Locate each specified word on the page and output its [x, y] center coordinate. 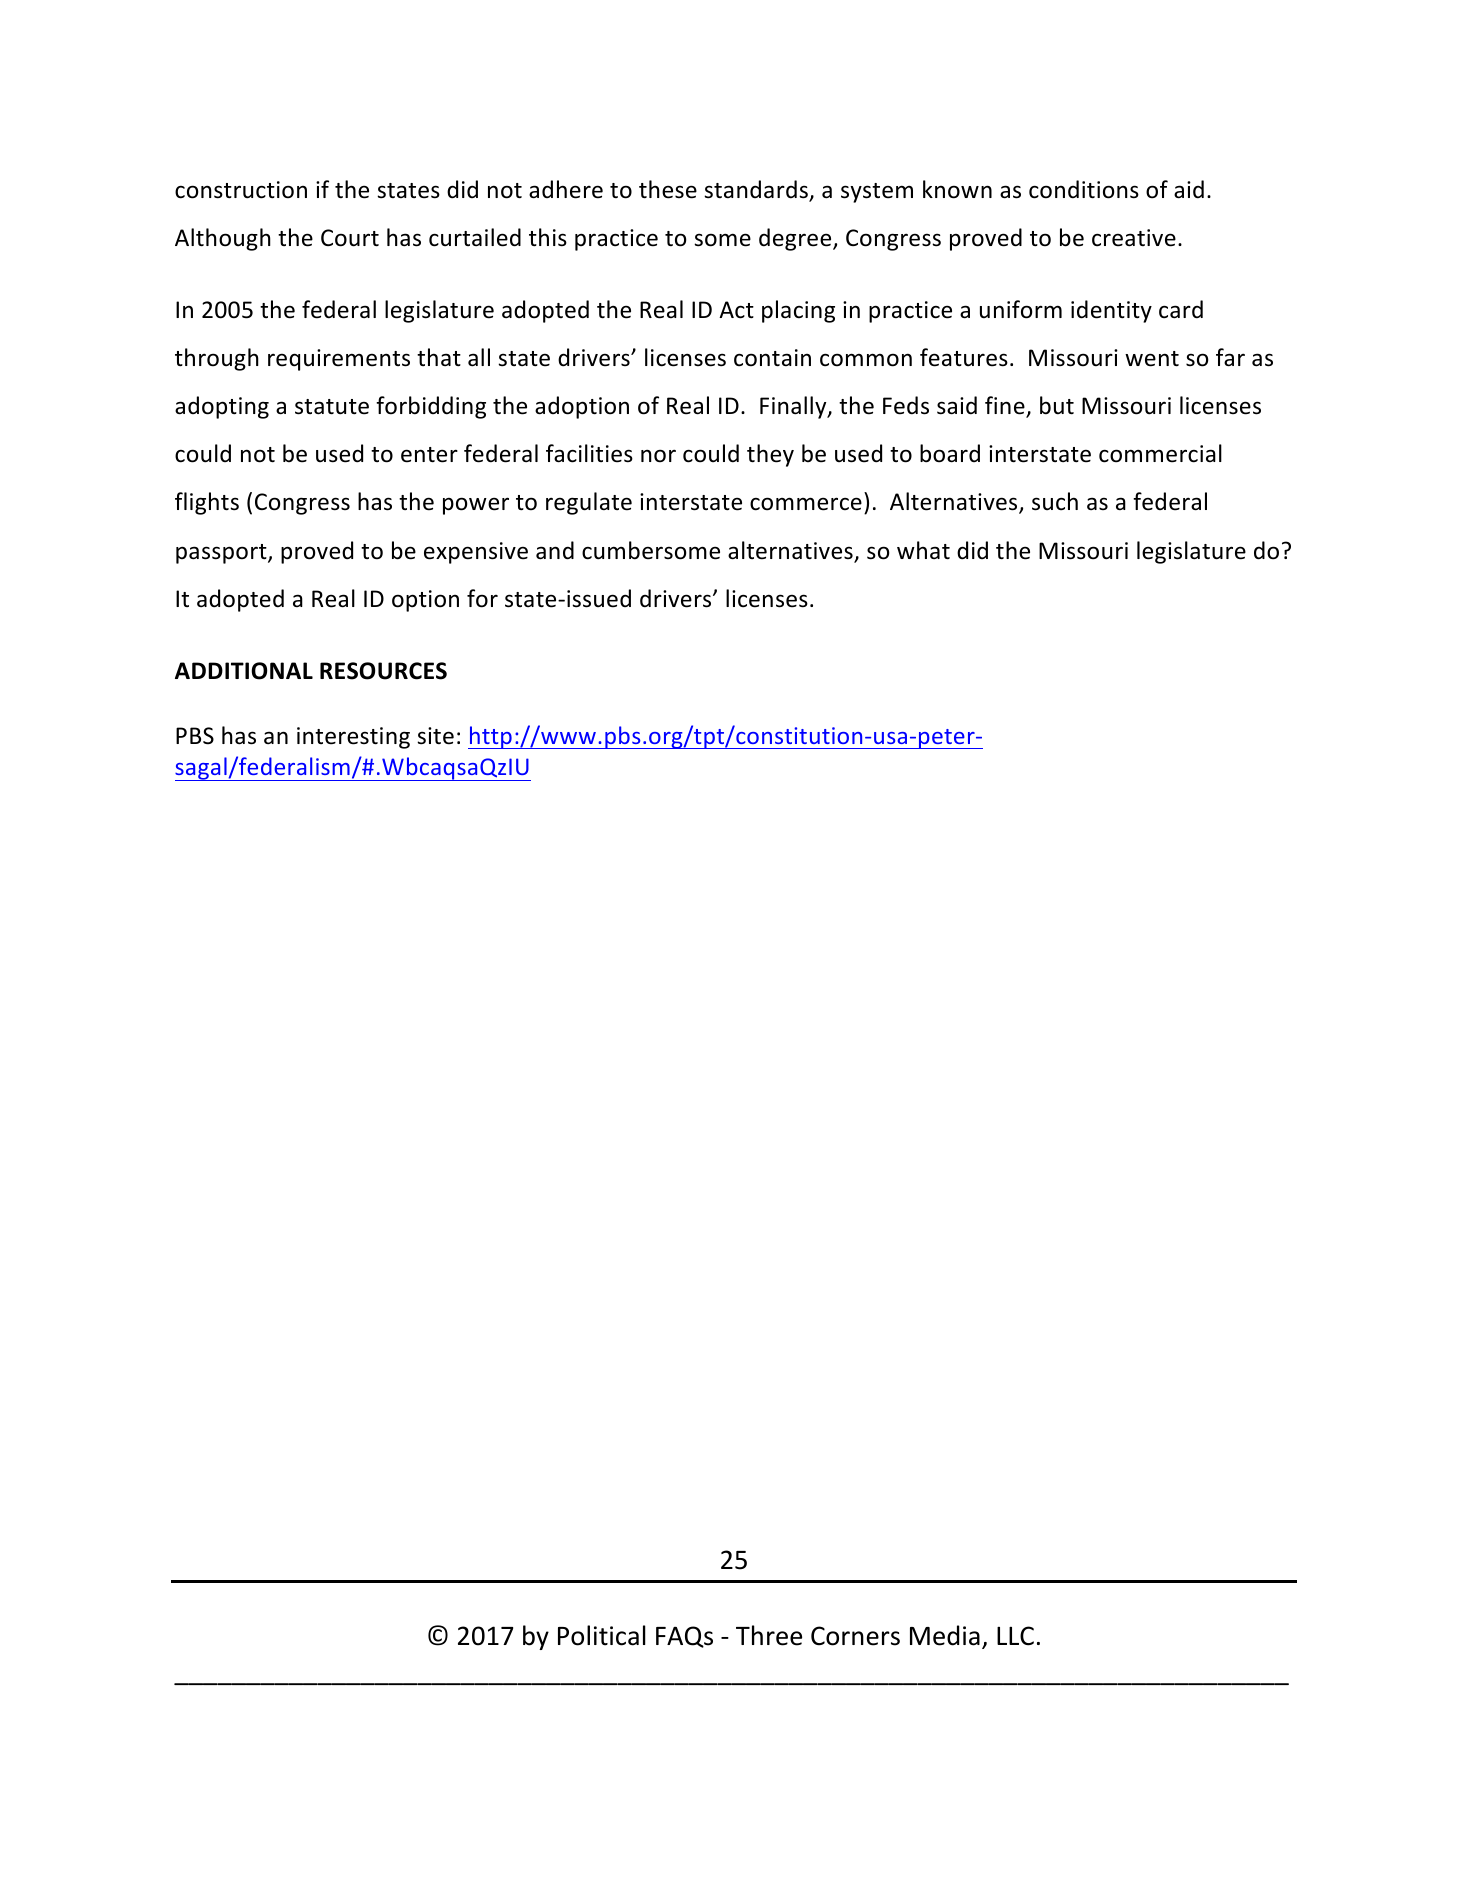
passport [222, 554]
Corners [855, 1636]
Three [769, 1635]
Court [350, 238]
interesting [353, 738]
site [435, 736]
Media [945, 1635]
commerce [806, 504]
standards [757, 190]
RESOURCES [383, 671]
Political [602, 1635]
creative [1134, 238]
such [1055, 501]
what [923, 550]
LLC [1015, 1636]
